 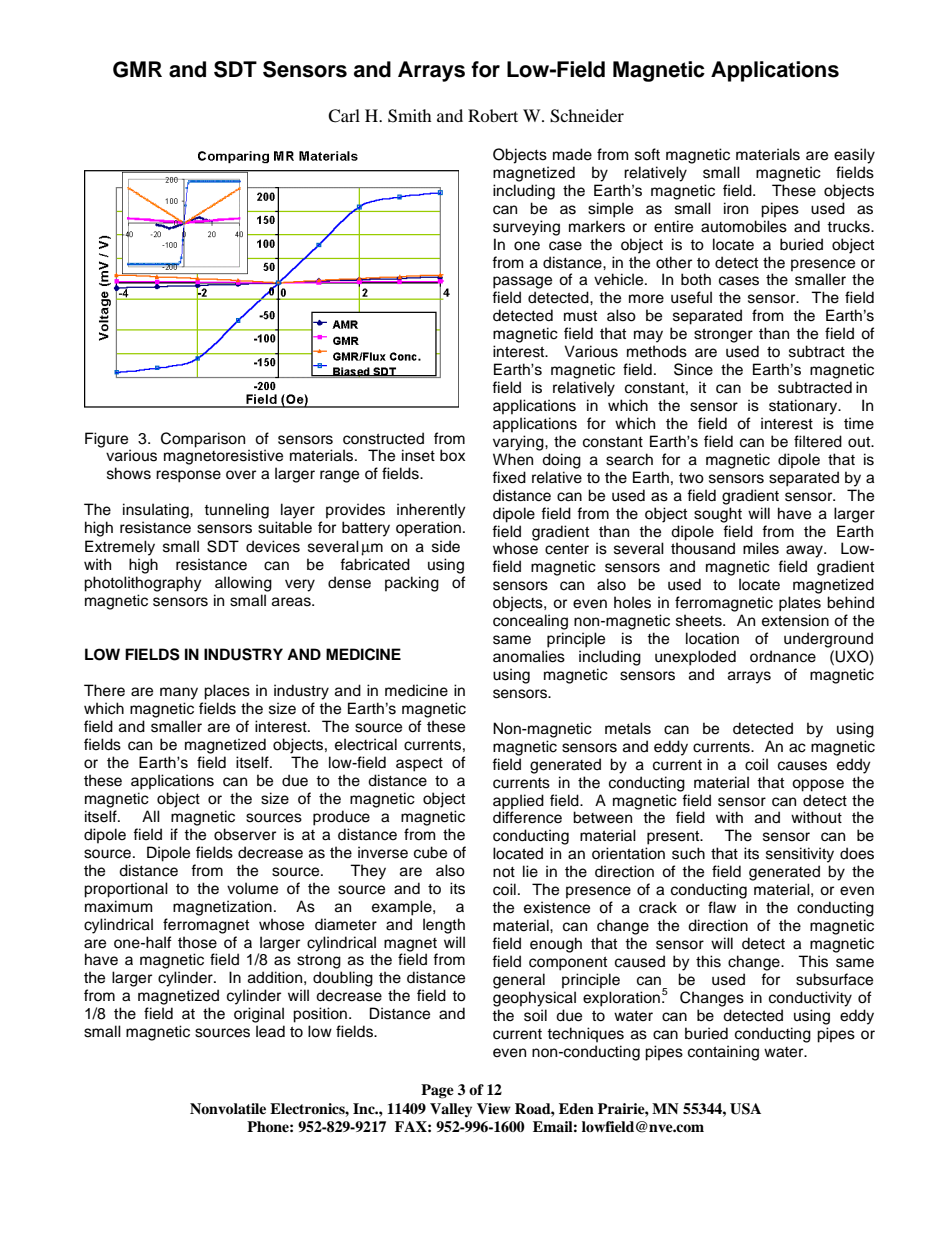 I want to click on GMR, so click(x=137, y=69).
